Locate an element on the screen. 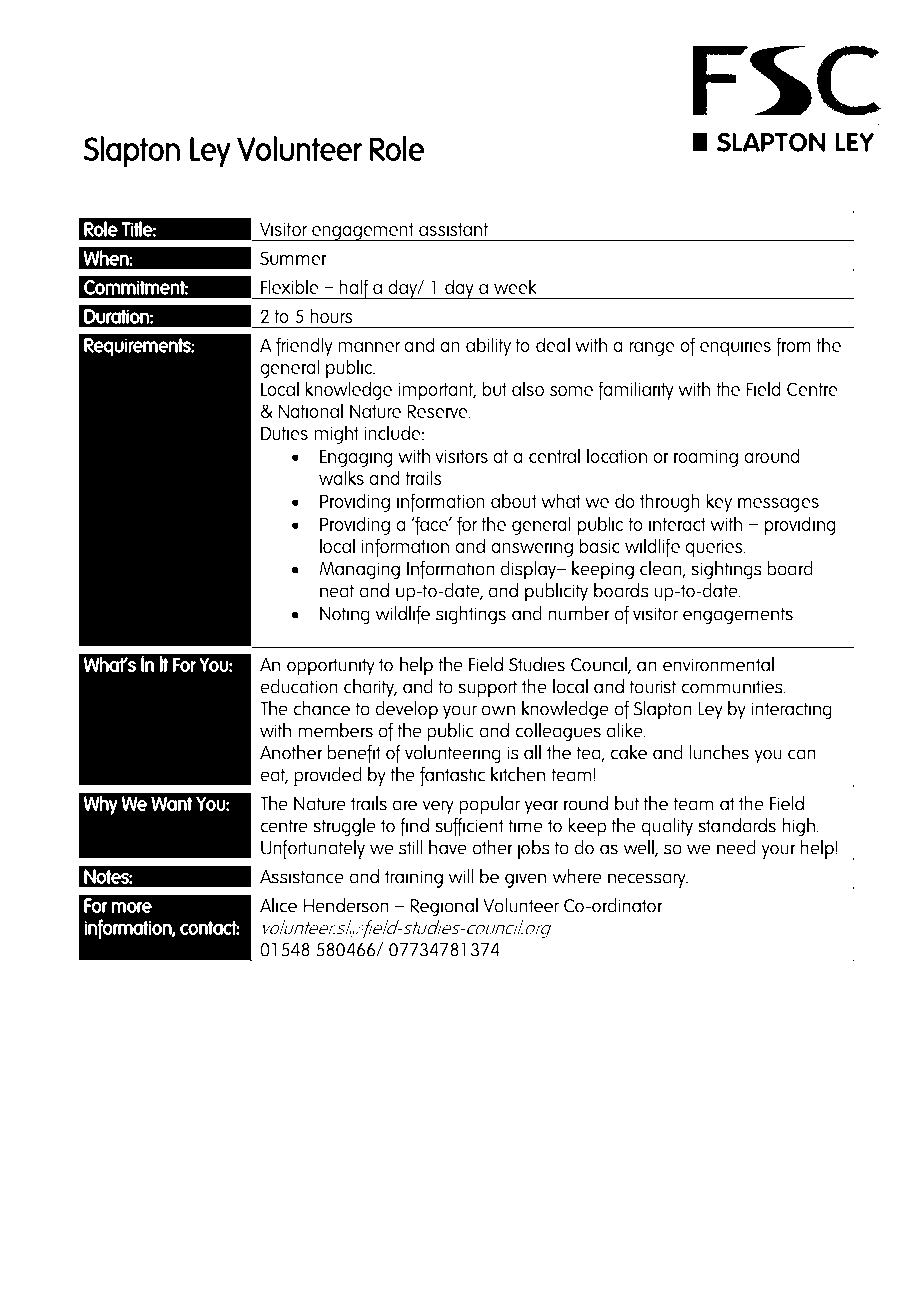 This screenshot has width=924, height=1308. neat is located at coordinates (337, 591).
